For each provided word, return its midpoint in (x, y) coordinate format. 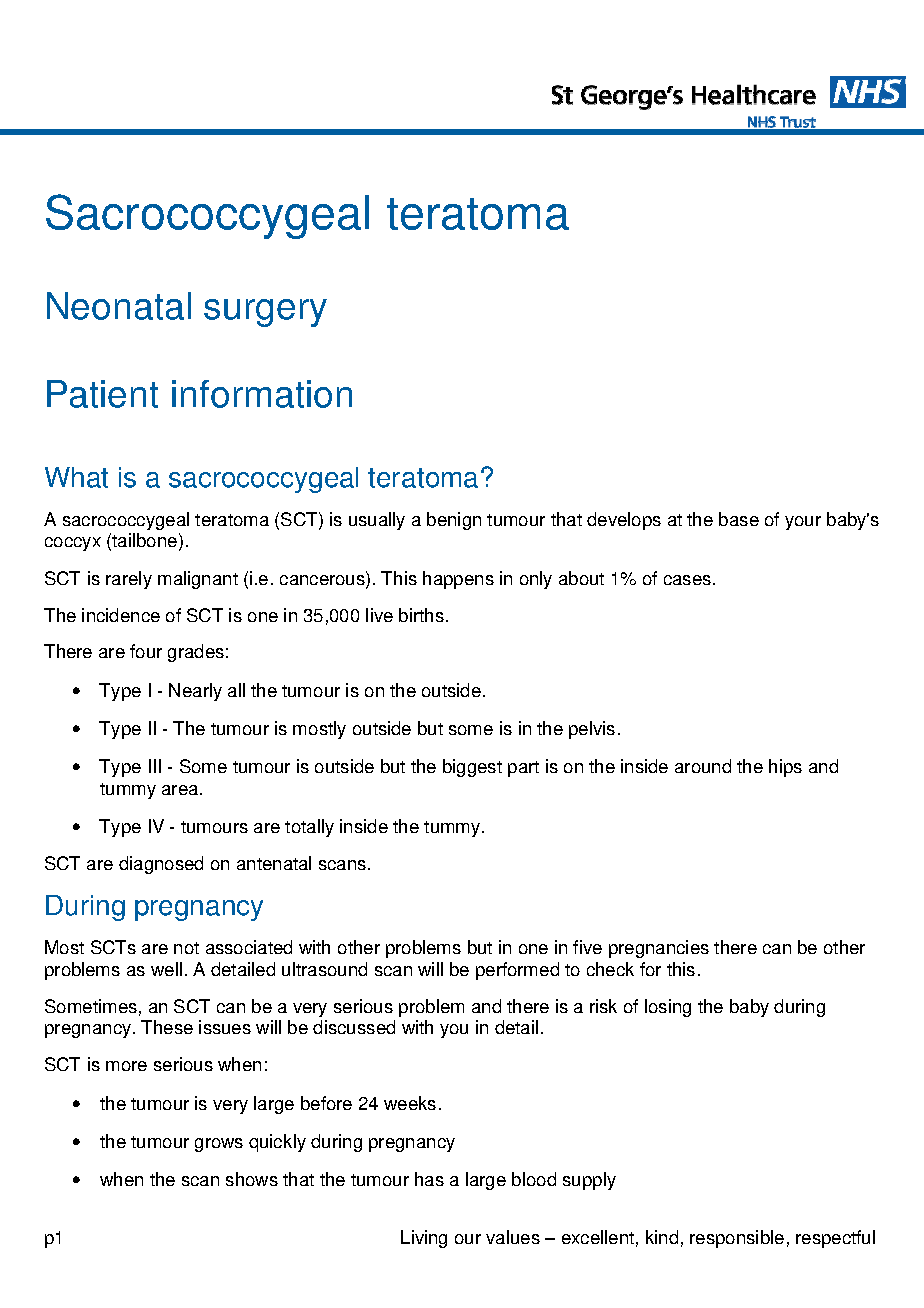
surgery (265, 313)
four (146, 651)
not (186, 948)
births (421, 615)
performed (517, 971)
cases (687, 580)
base (739, 519)
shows (252, 1179)
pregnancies (659, 949)
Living (424, 1239)
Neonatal (119, 306)
